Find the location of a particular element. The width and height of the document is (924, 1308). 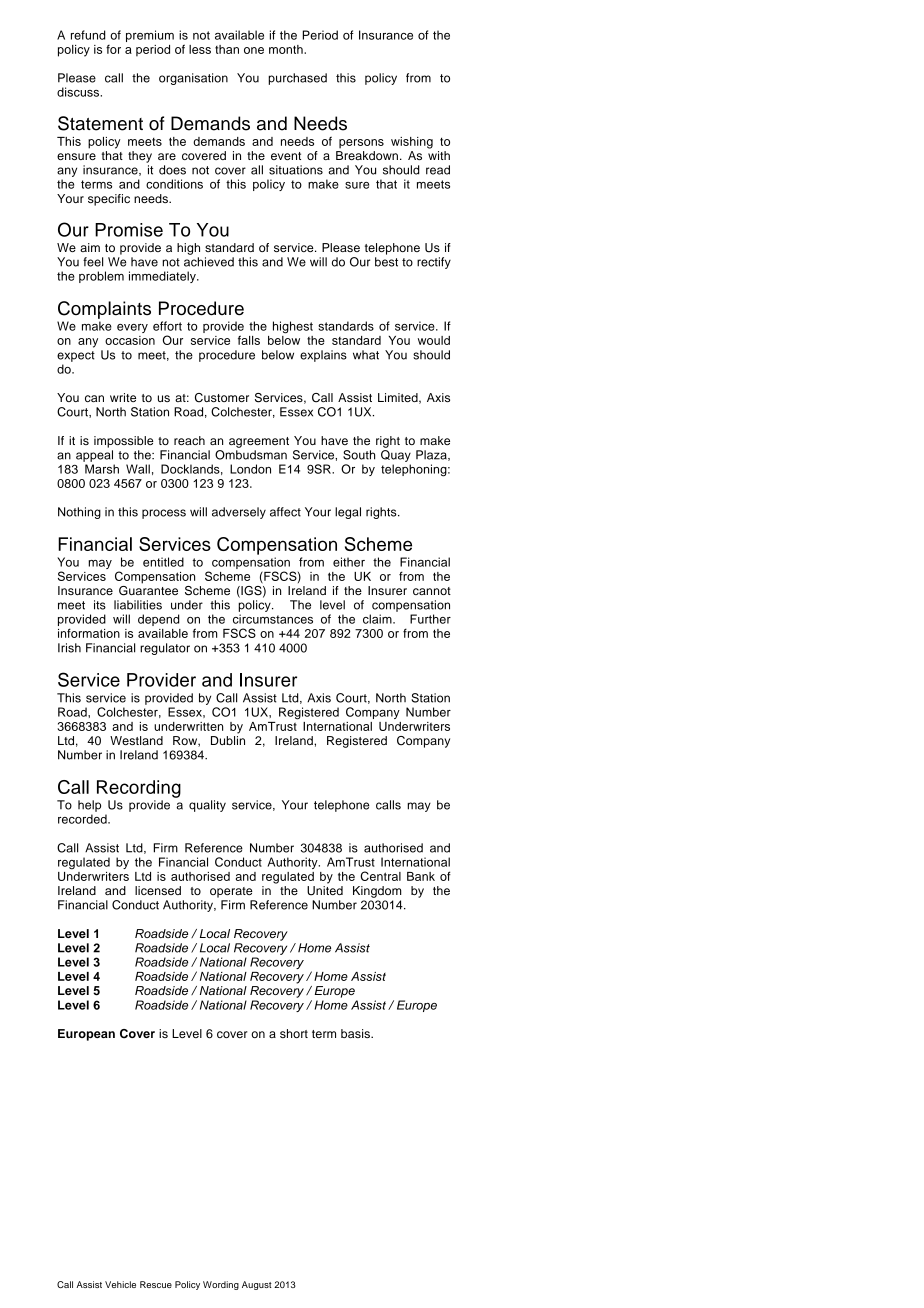

operate is located at coordinates (231, 892).
